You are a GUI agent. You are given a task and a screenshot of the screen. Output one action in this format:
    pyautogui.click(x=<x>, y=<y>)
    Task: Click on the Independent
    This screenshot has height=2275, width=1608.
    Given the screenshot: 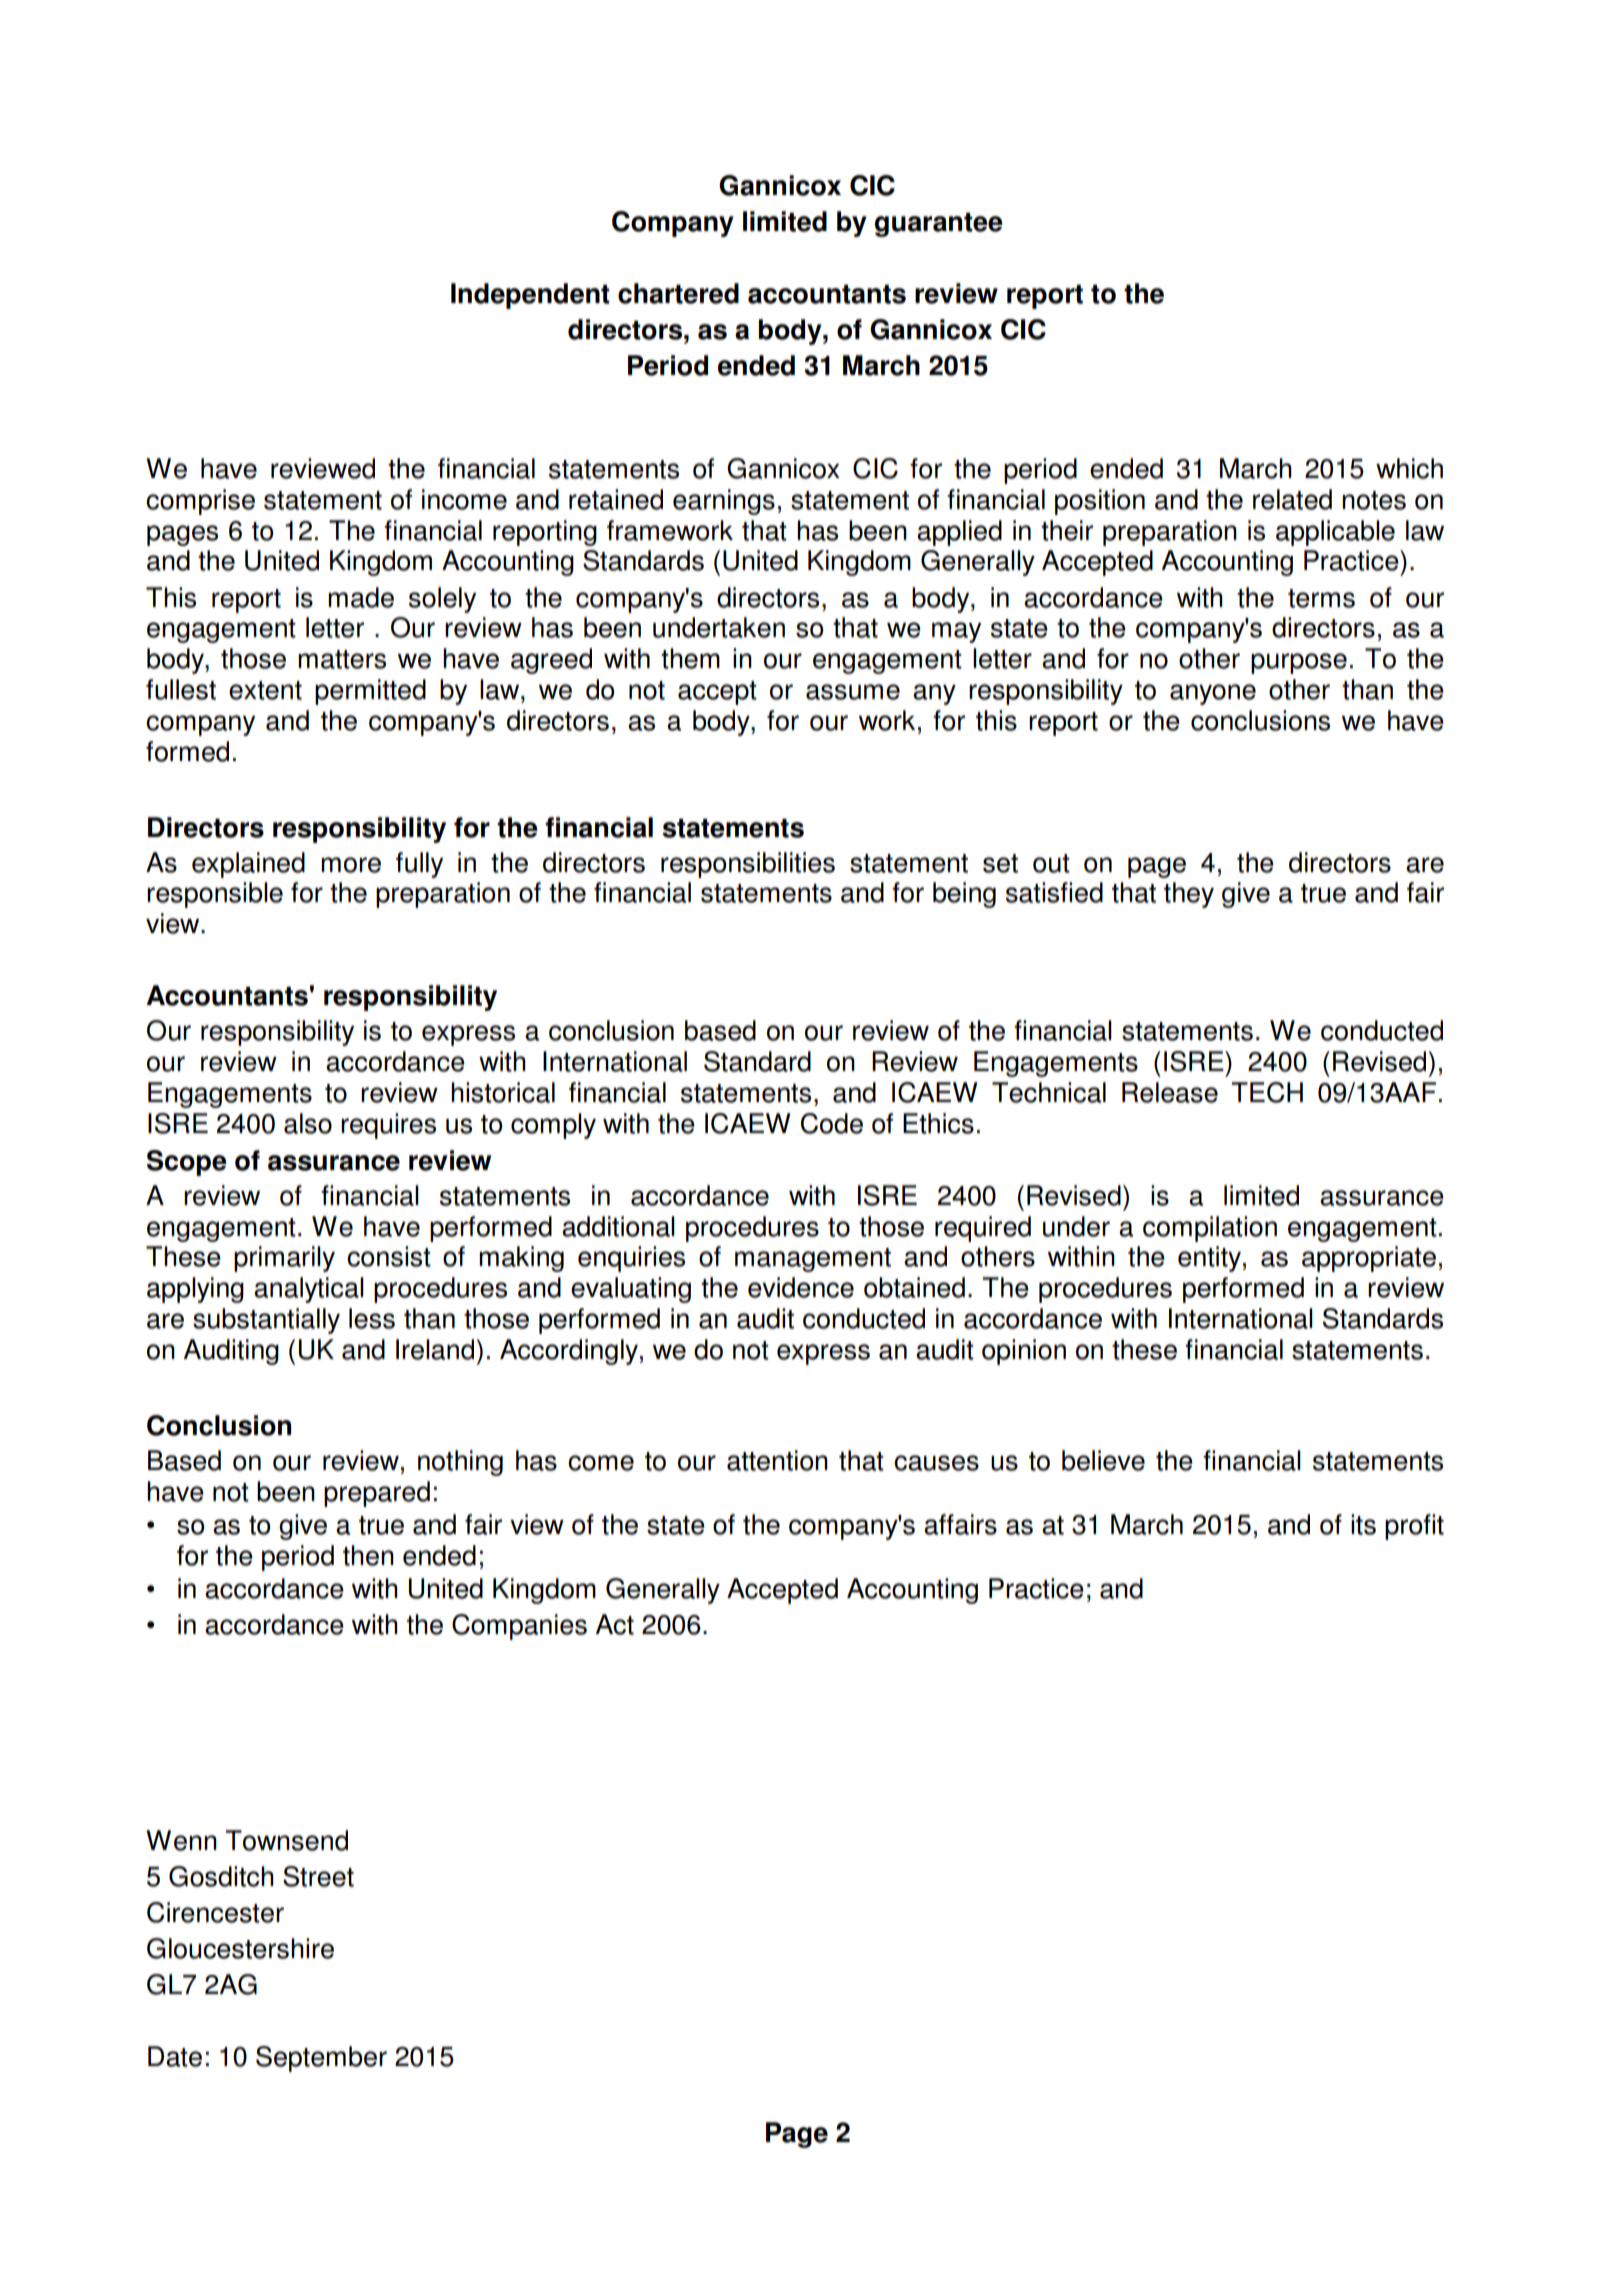 What is the action you would take?
    pyautogui.click(x=530, y=296)
